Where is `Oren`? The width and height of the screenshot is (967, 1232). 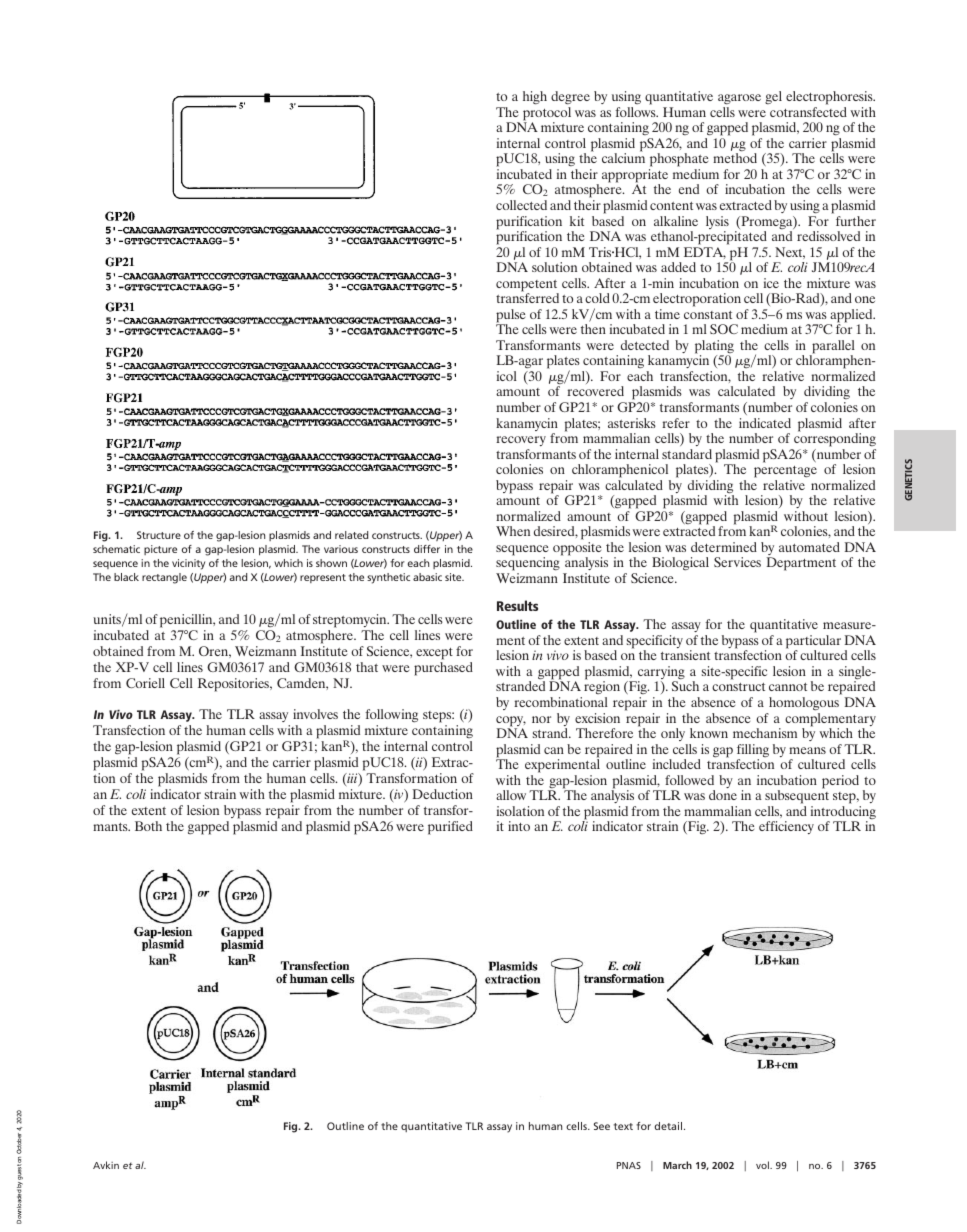 Oren is located at coordinates (215, 652).
